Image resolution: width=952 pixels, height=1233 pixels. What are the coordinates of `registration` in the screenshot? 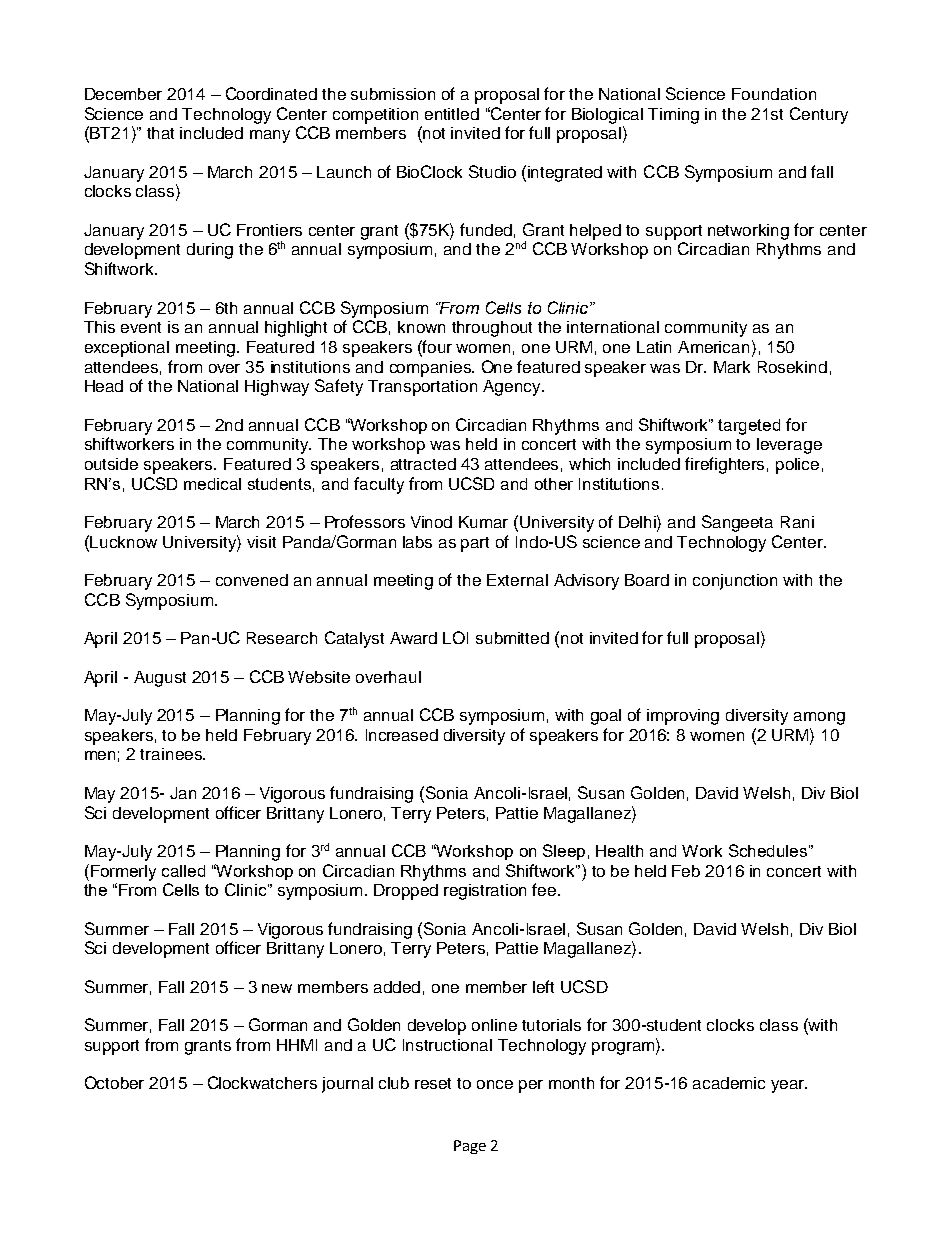 It's located at (485, 892).
